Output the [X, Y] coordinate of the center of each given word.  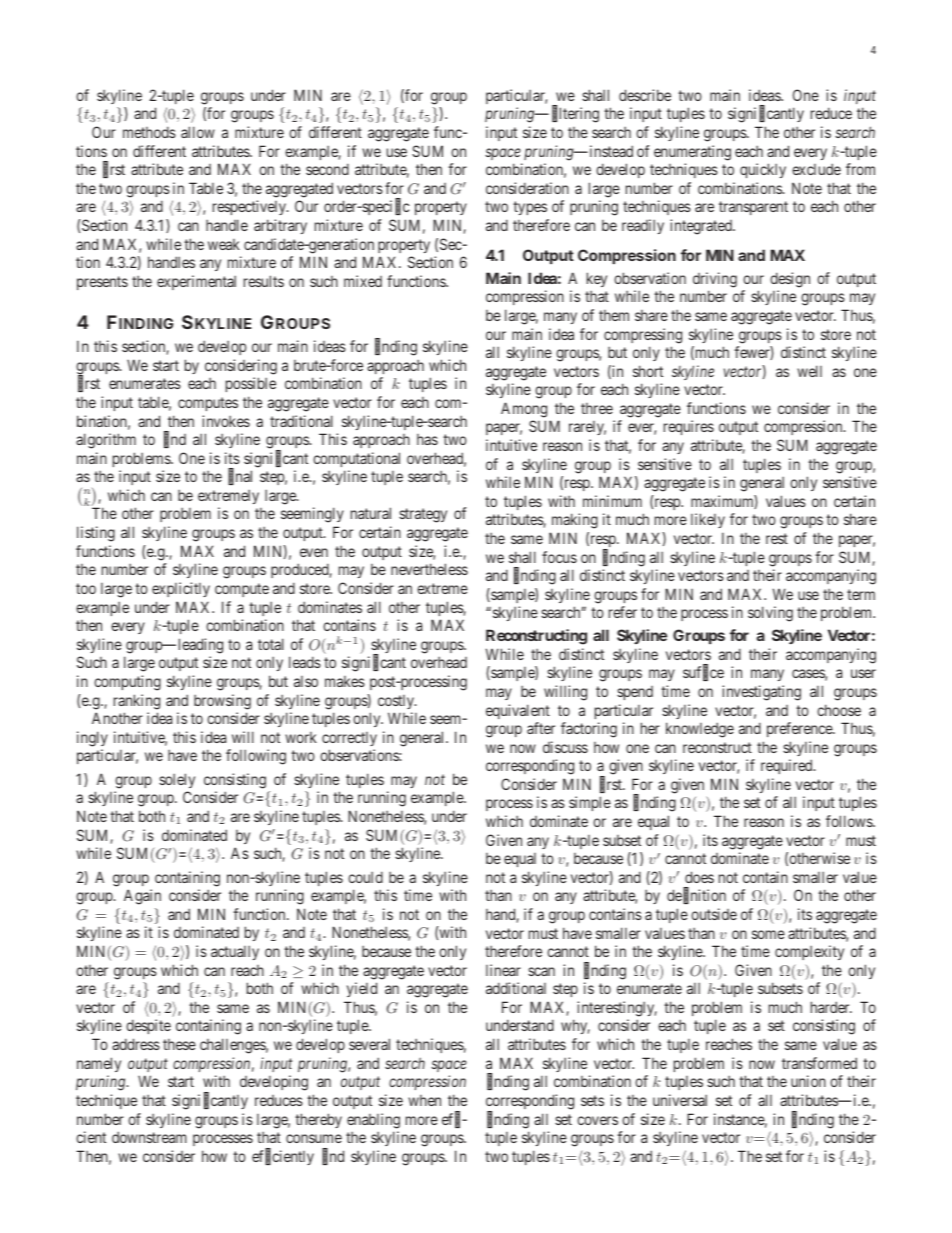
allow [198, 132]
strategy [423, 515]
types [530, 208]
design [790, 280]
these [179, 1044]
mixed [363, 281]
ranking [137, 702]
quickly [763, 170]
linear [503, 970]
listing [96, 534]
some [768, 934]
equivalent [518, 711]
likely [708, 520]
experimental [196, 282]
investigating [761, 693]
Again [142, 897]
